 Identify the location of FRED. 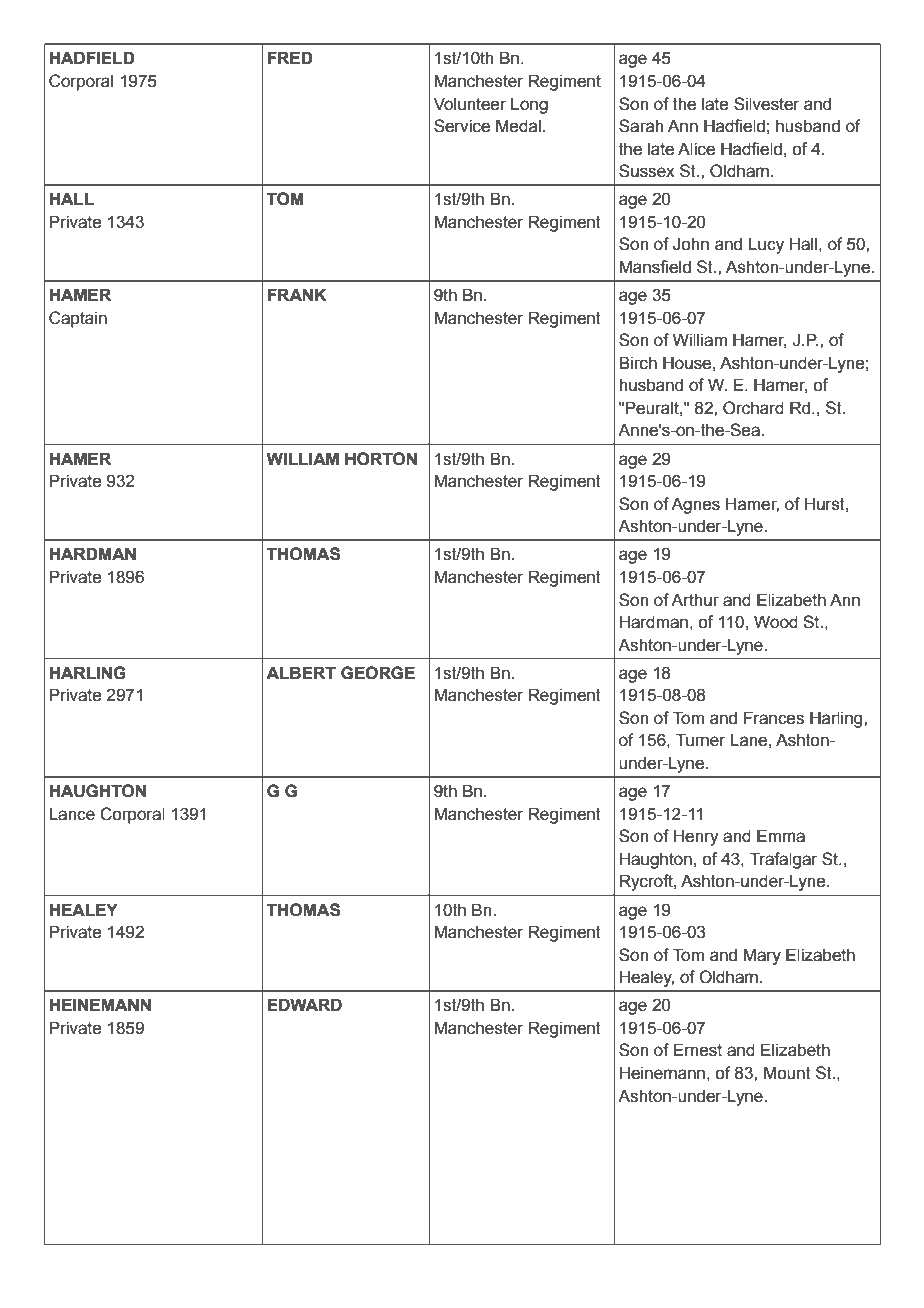
(290, 57).
